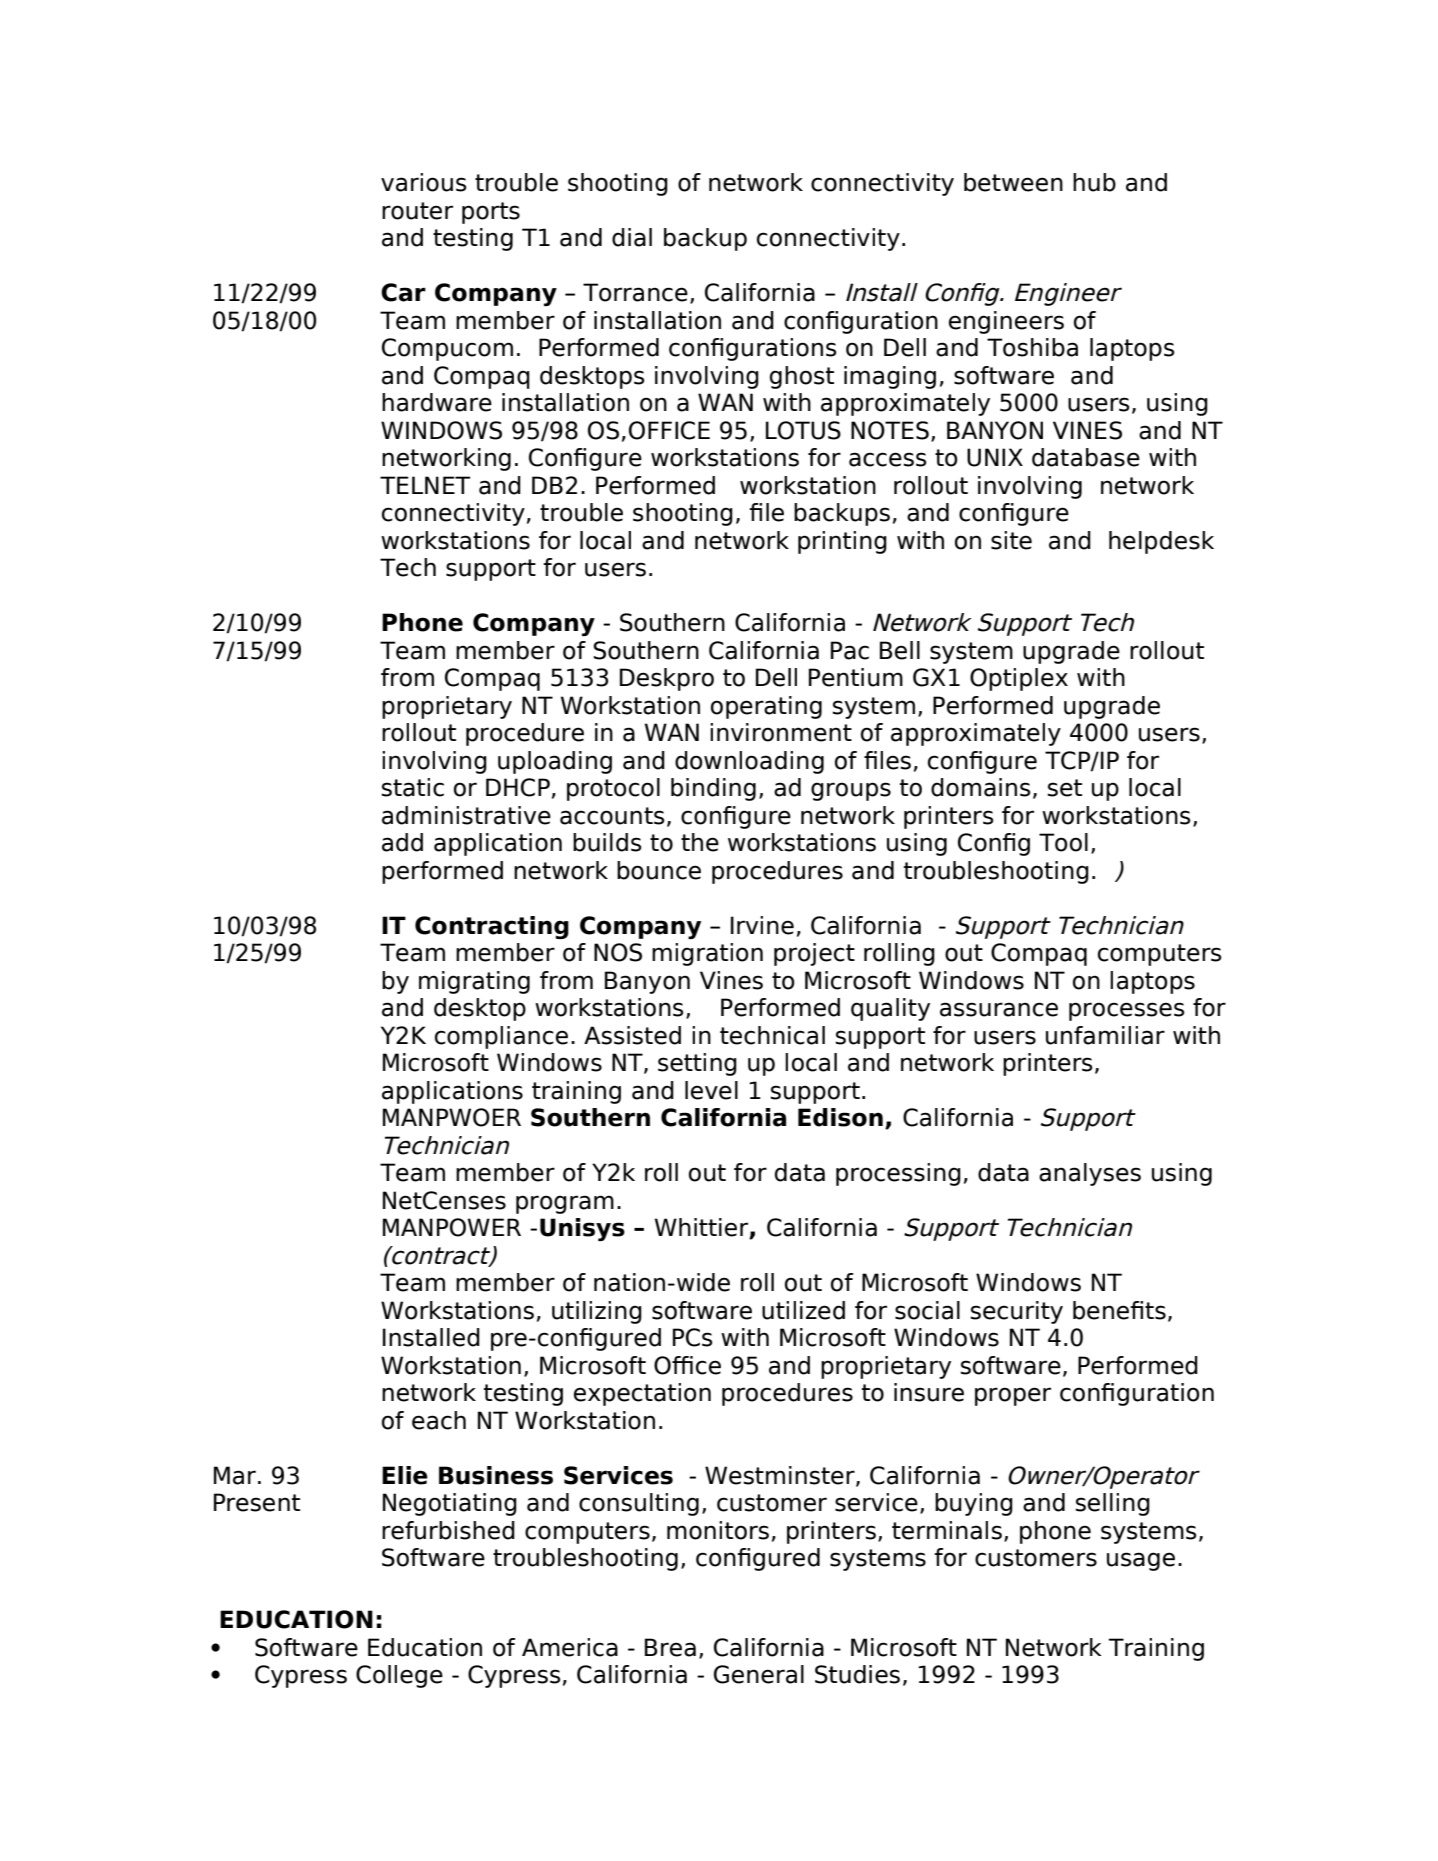 The width and height of the screenshot is (1438, 1861). What do you see at coordinates (399, 1676) in the screenshot?
I see `College` at bounding box center [399, 1676].
